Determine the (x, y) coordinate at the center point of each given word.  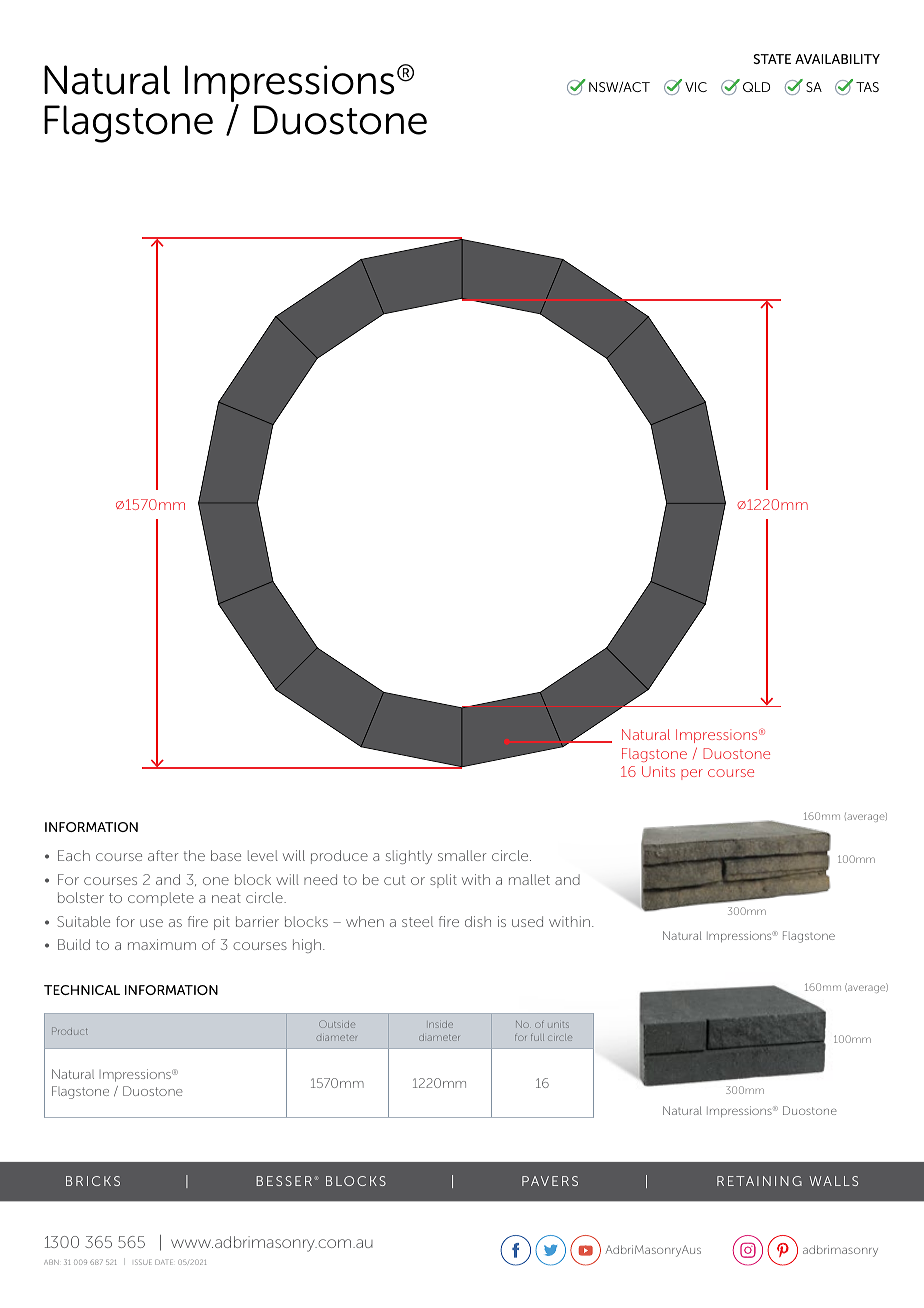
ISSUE (143, 1262)
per (692, 774)
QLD (756, 87)
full (537, 1037)
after (163, 855)
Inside (441, 1024)
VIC (696, 87)
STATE (772, 59)
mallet (529, 879)
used (527, 921)
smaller (462, 855)
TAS (867, 87)
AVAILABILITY (837, 59)
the (194, 855)
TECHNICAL (82, 990)
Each (74, 855)
